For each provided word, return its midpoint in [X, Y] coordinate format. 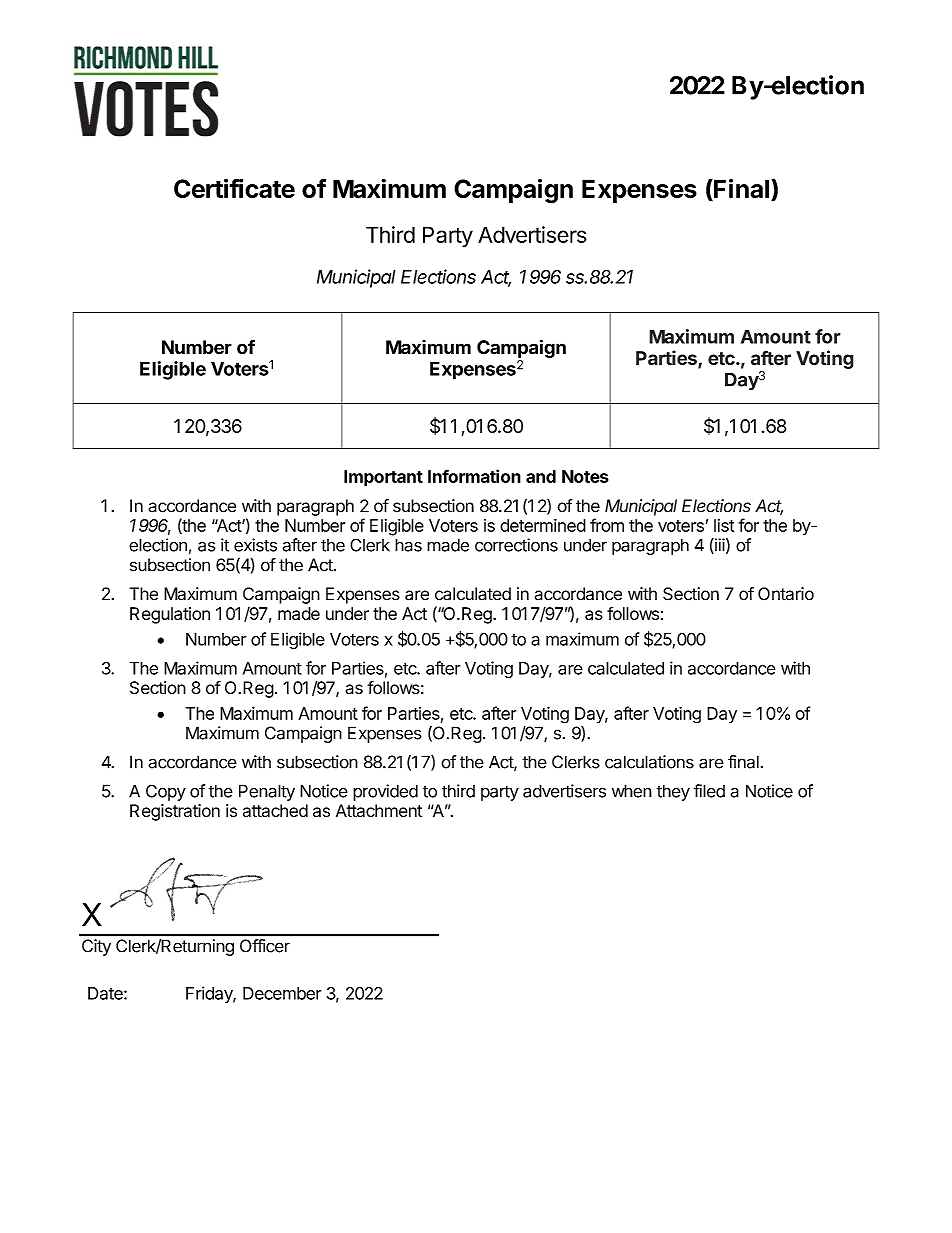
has [408, 545]
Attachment [379, 810]
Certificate [234, 188]
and [541, 476]
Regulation [170, 615]
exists [255, 545]
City [96, 947]
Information [474, 476]
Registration [175, 812]
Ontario [786, 594]
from [607, 525]
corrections [516, 545]
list [724, 525]
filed [709, 791]
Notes [585, 476]
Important [383, 478]
